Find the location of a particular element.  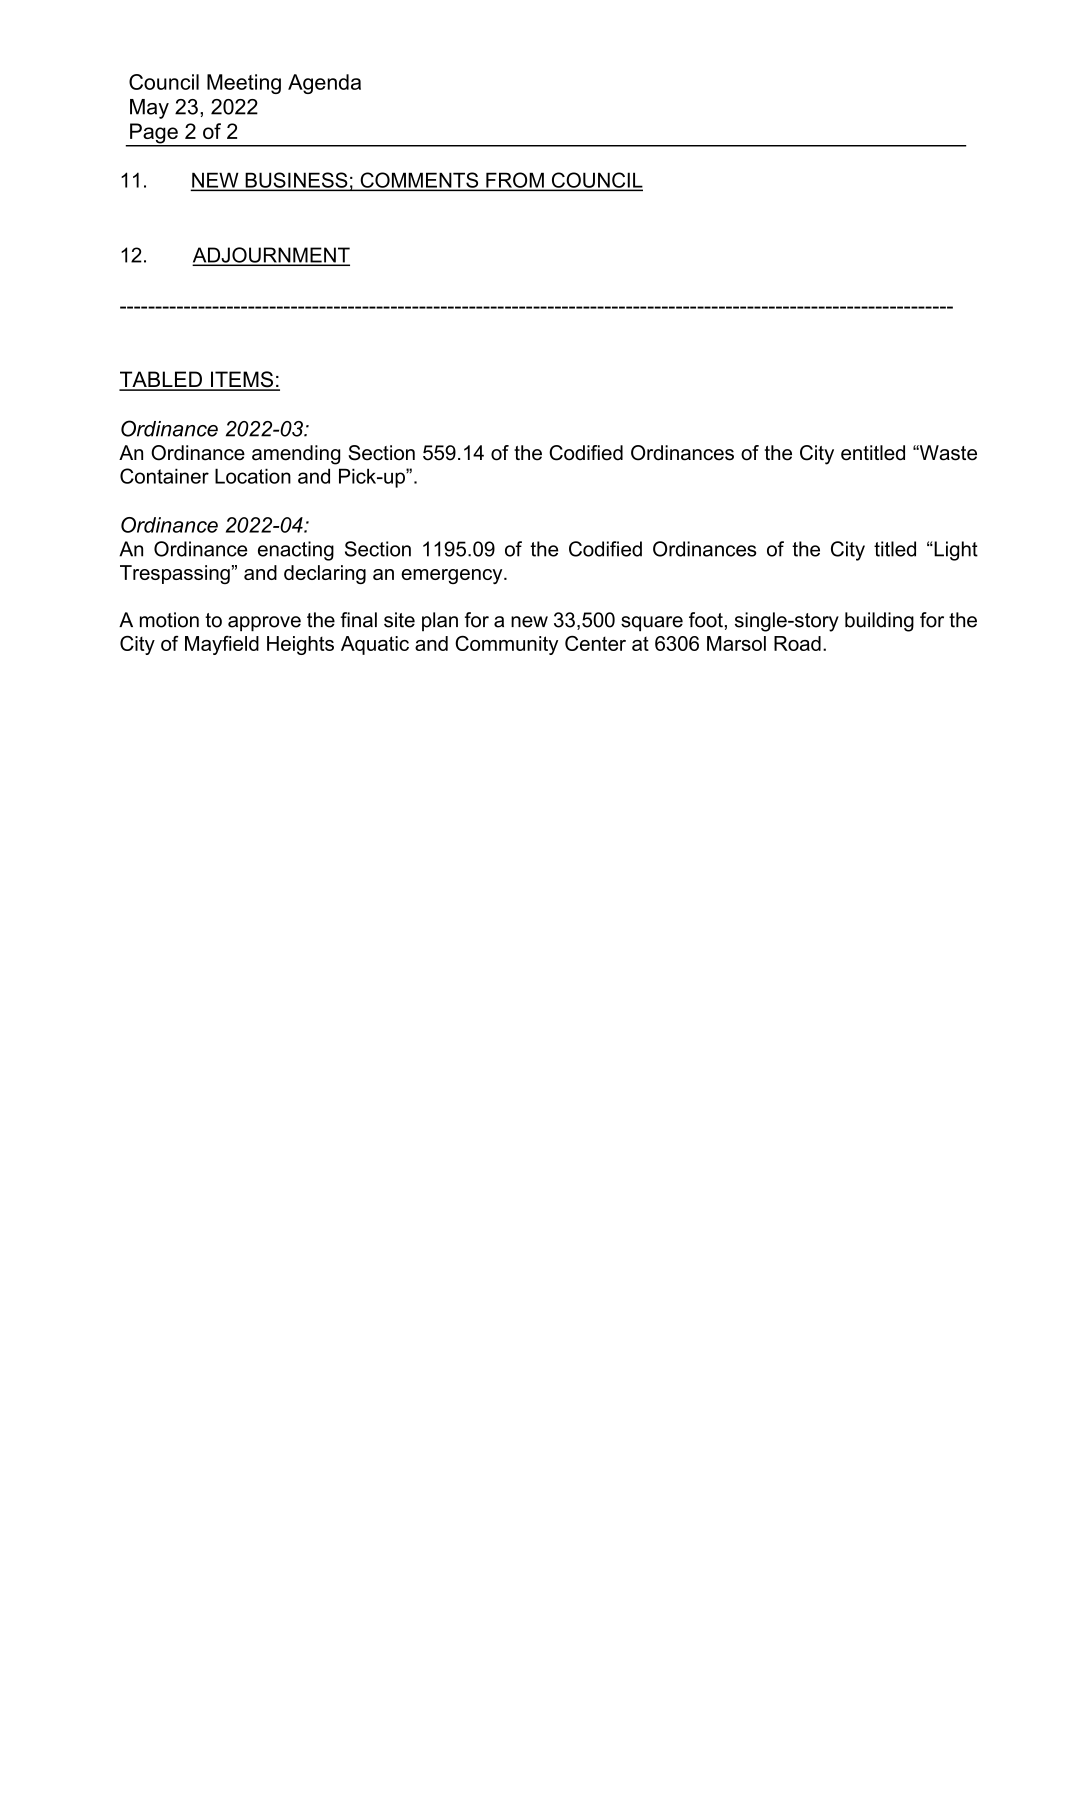

approve is located at coordinates (264, 624).
